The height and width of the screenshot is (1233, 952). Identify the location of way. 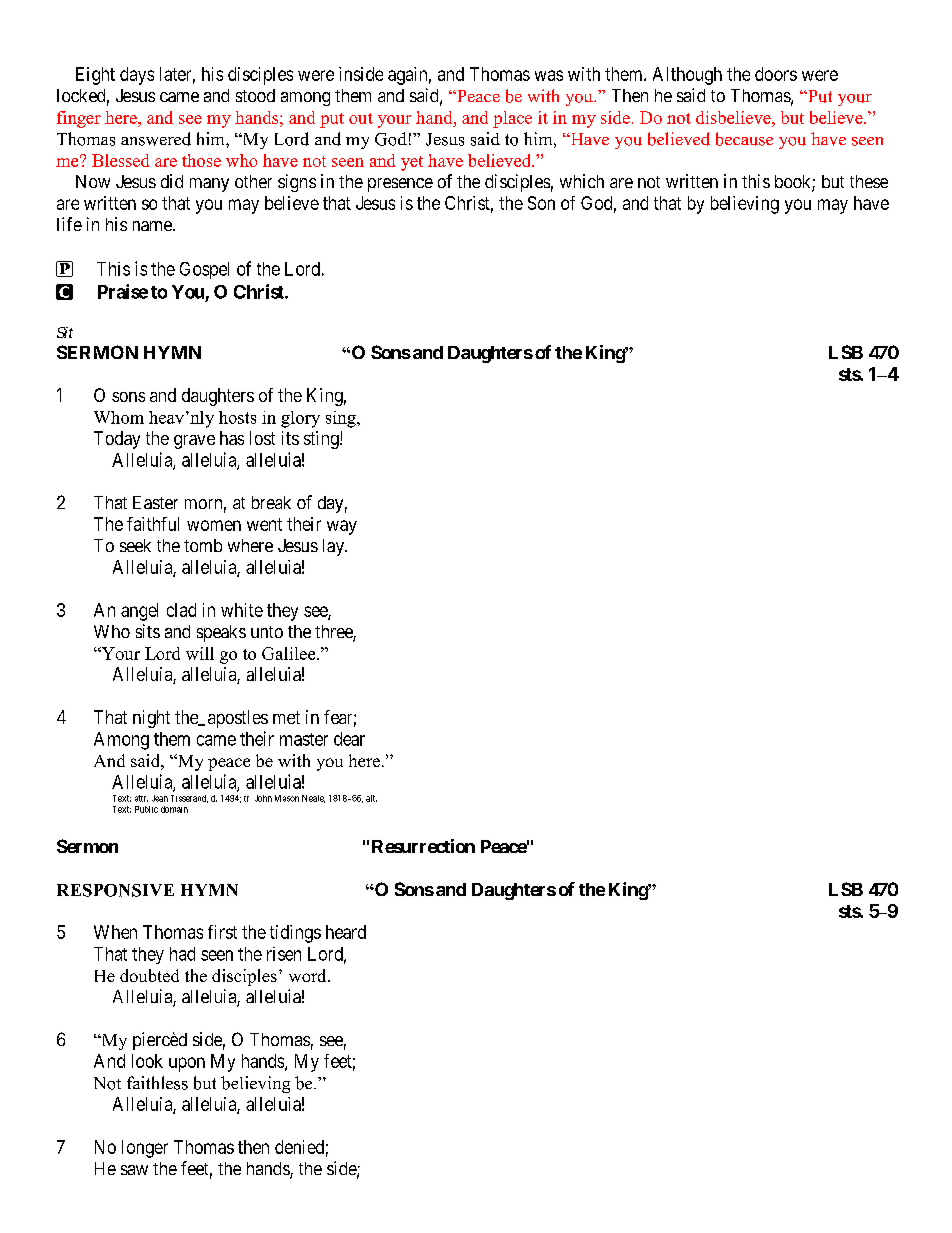
(342, 527).
